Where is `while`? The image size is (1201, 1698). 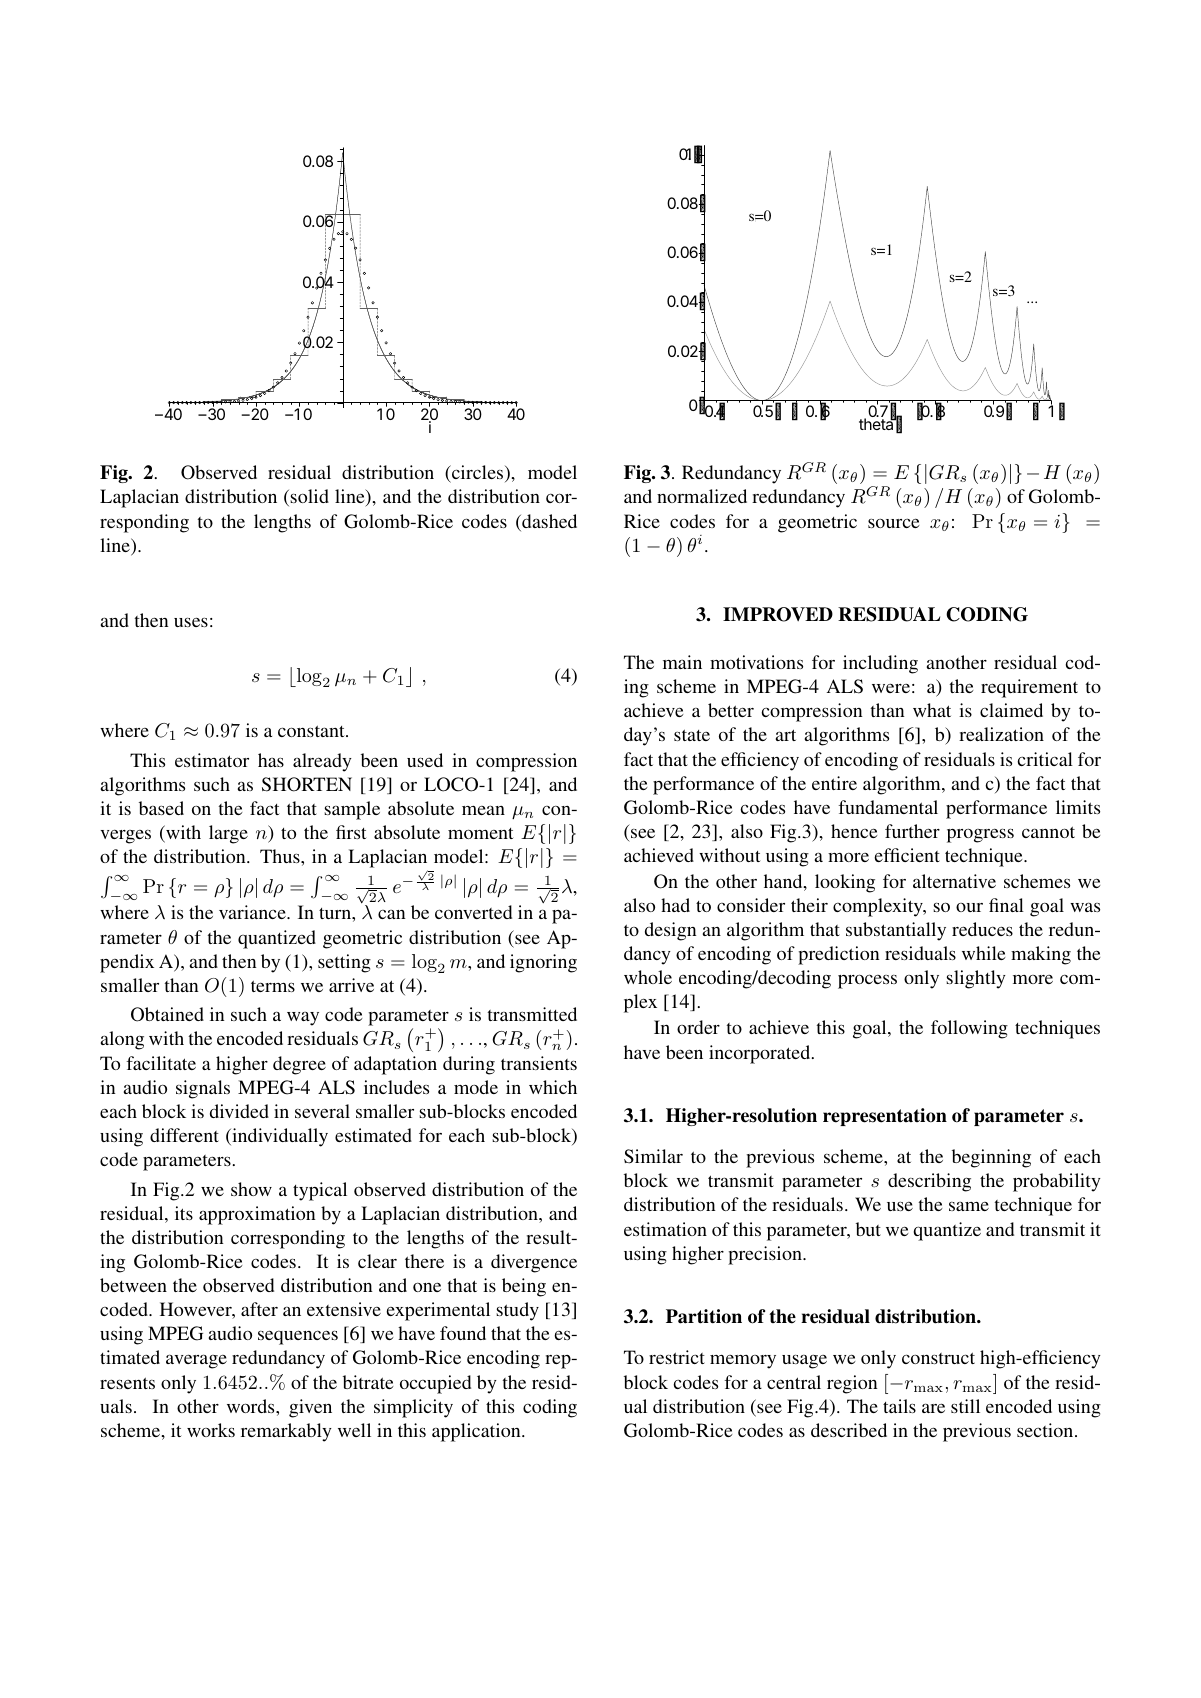 while is located at coordinates (983, 953).
